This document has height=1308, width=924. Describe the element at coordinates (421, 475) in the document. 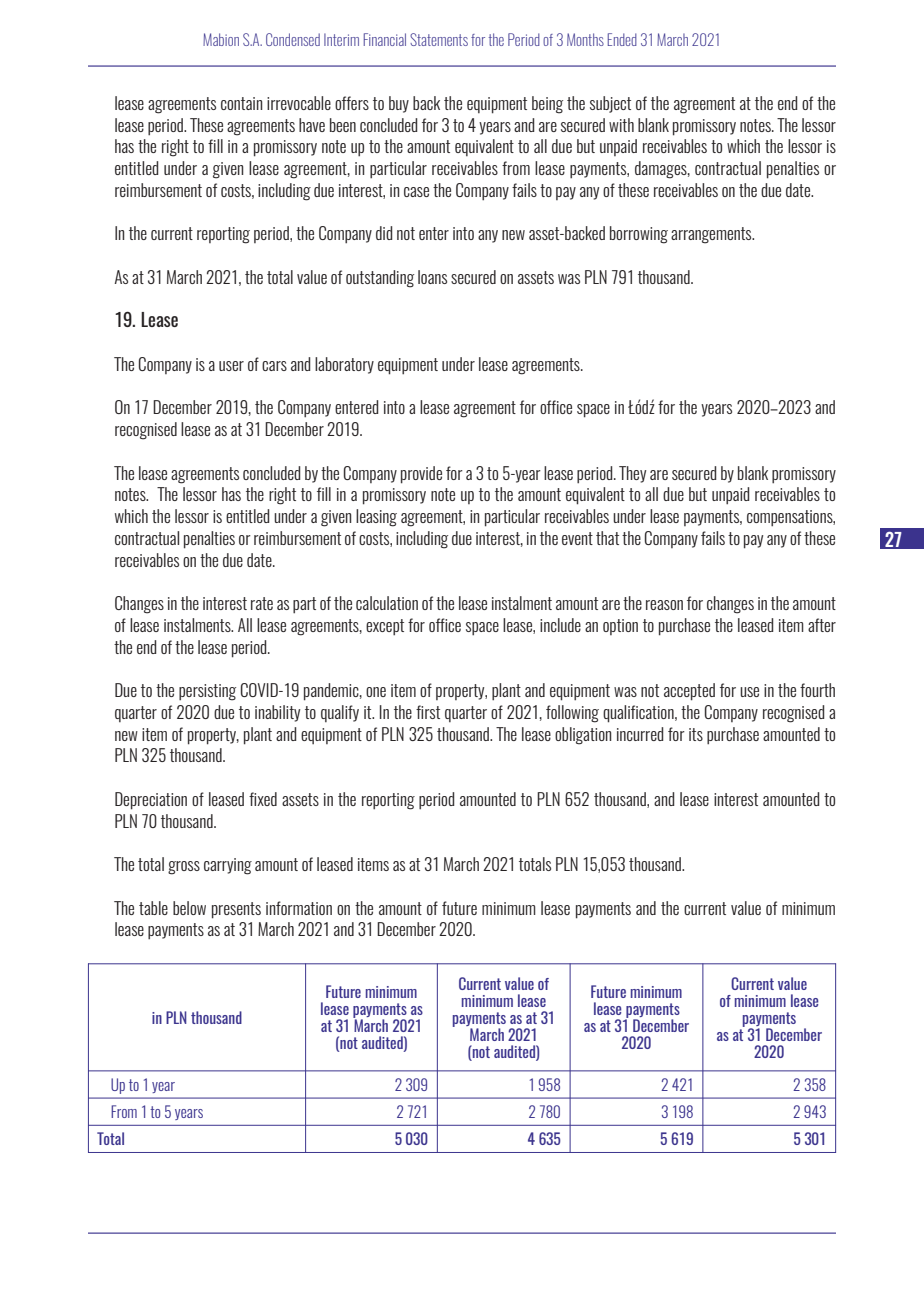

I see `provide` at that location.
